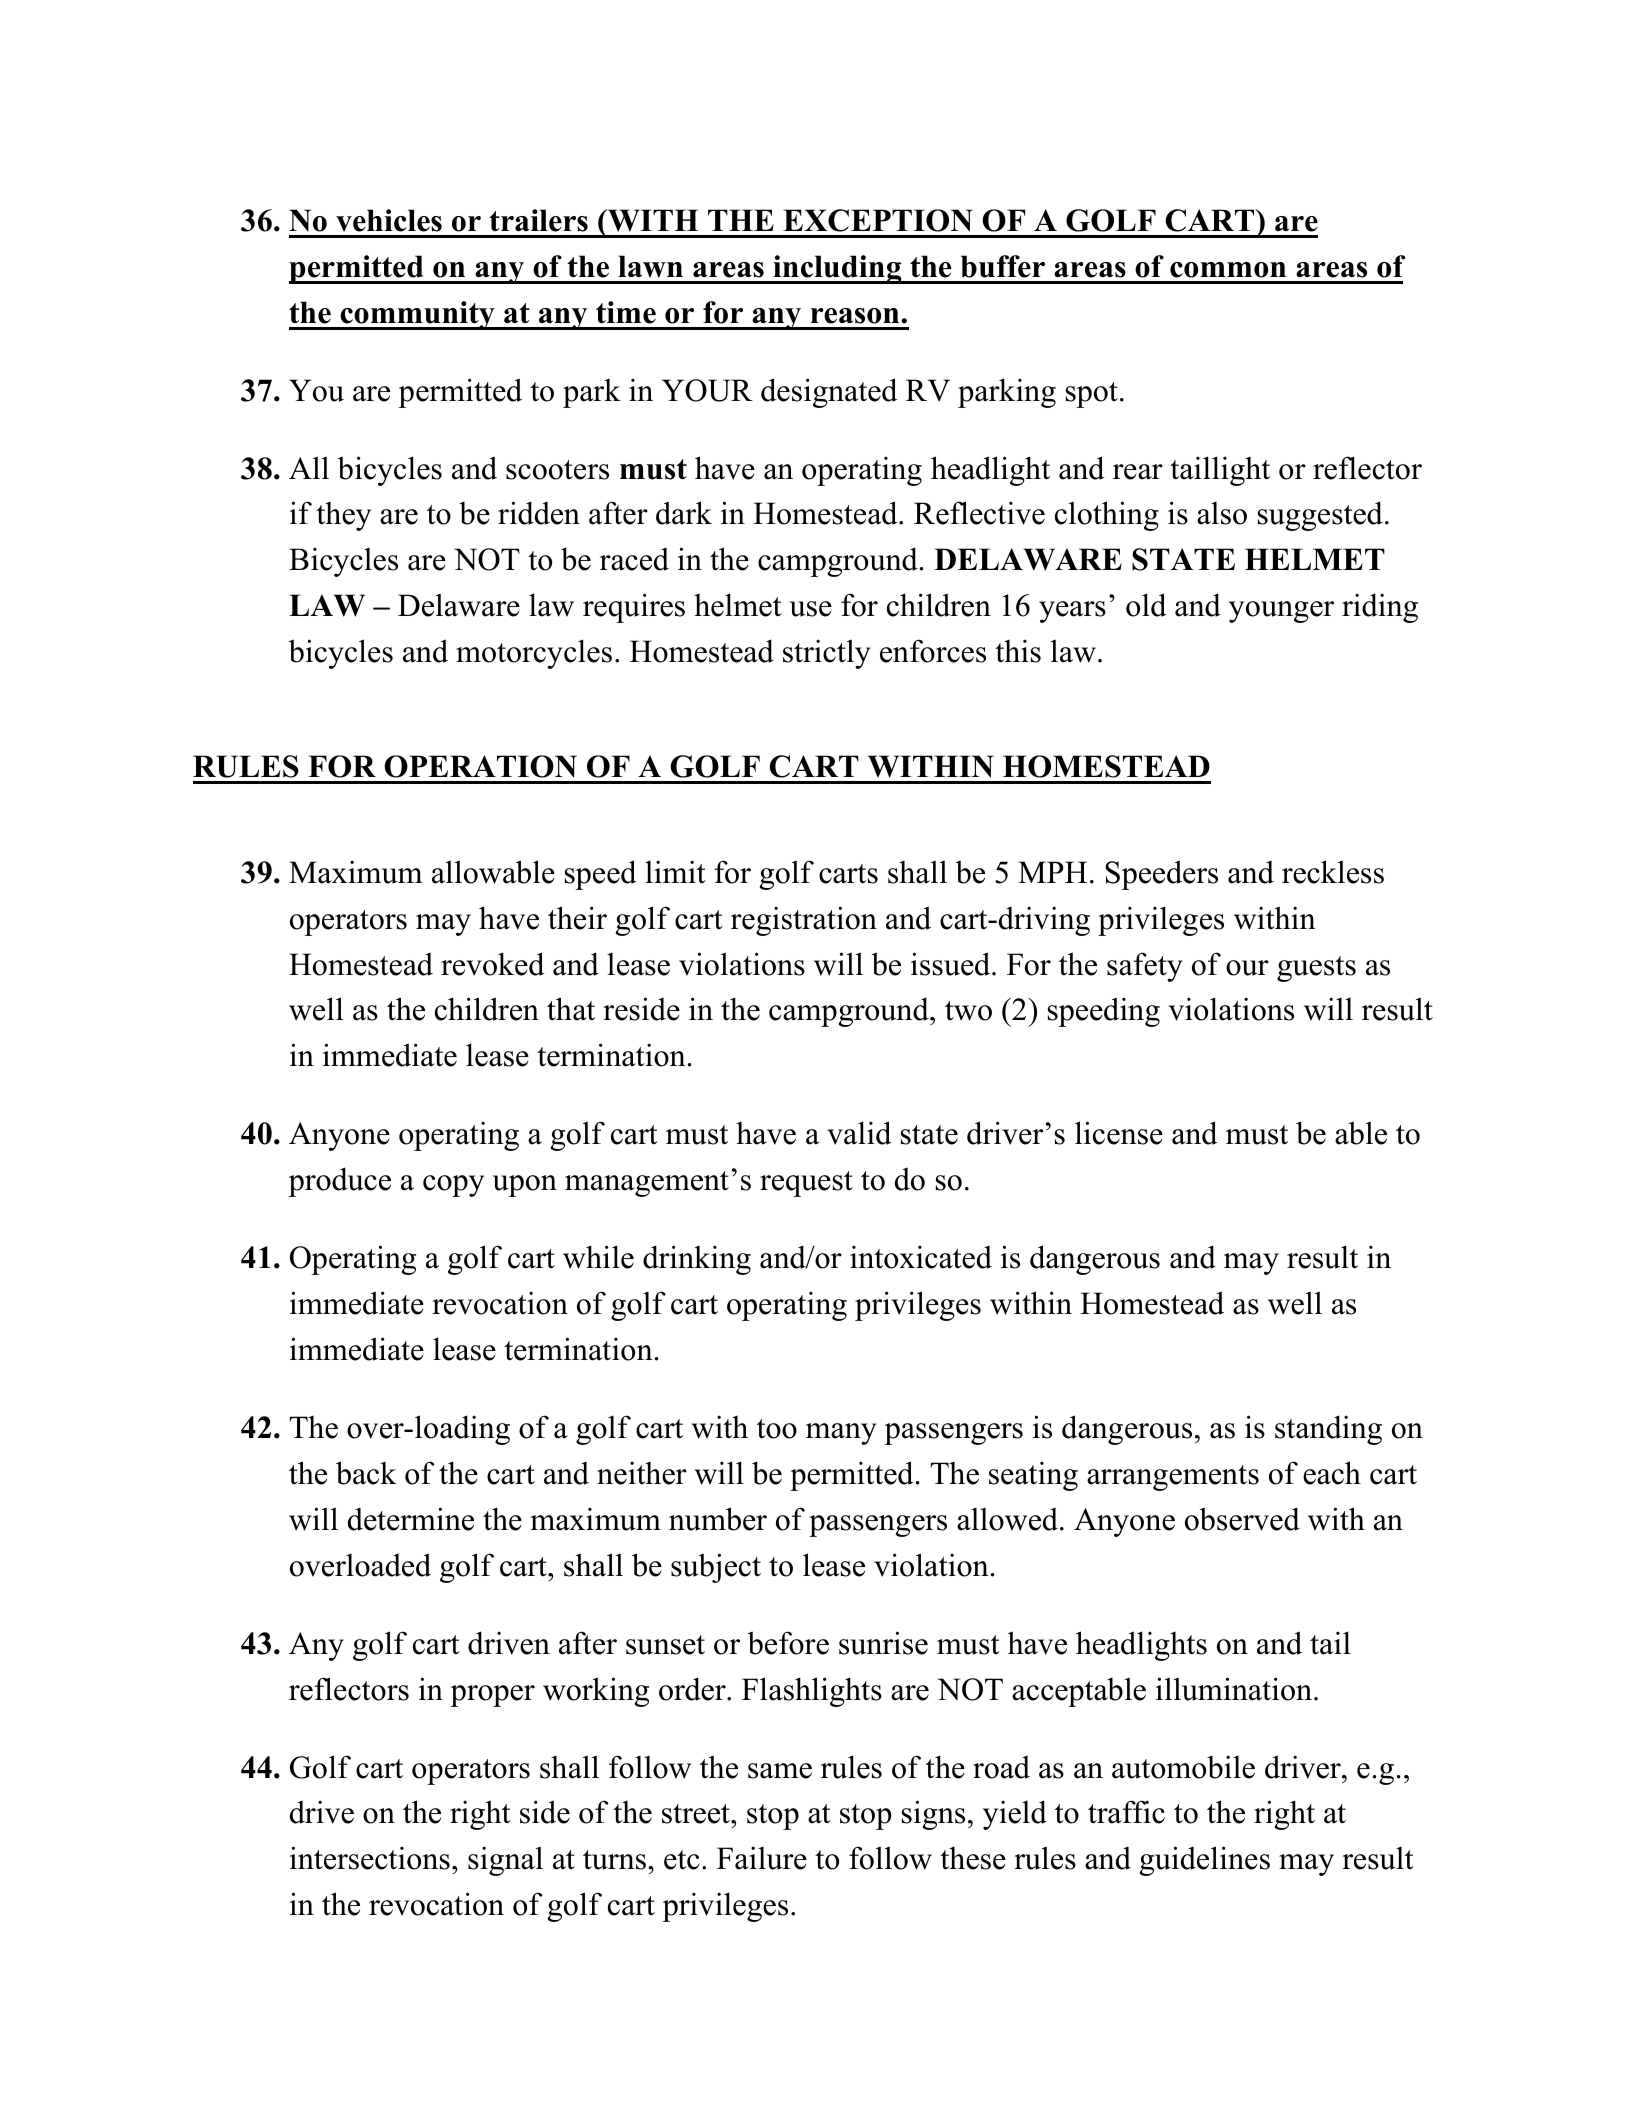 The height and width of the document is (2119, 1637). What do you see at coordinates (492, 964) in the document?
I see `revoked` at bounding box center [492, 964].
